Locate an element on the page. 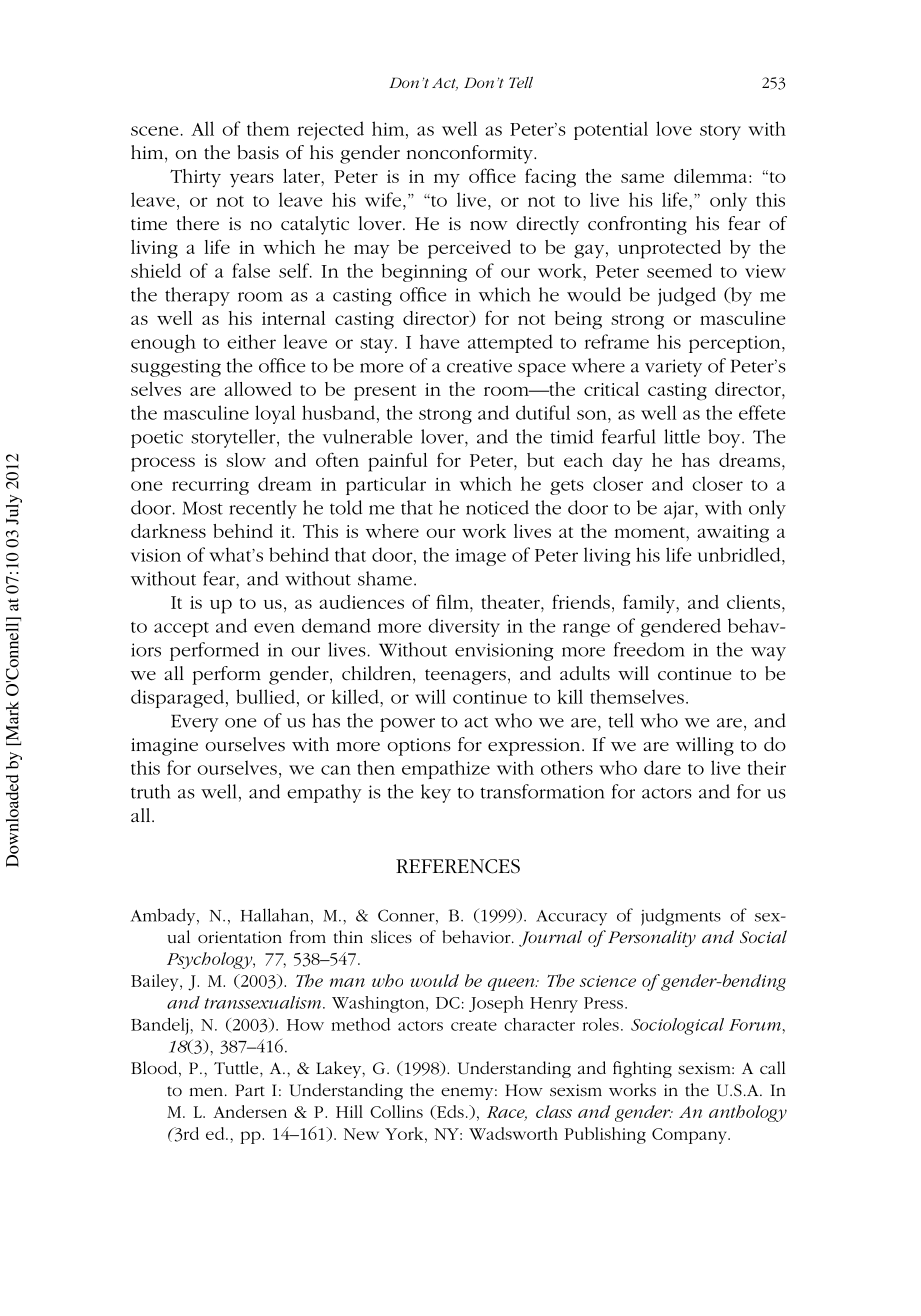  creative is located at coordinates (479, 366).
